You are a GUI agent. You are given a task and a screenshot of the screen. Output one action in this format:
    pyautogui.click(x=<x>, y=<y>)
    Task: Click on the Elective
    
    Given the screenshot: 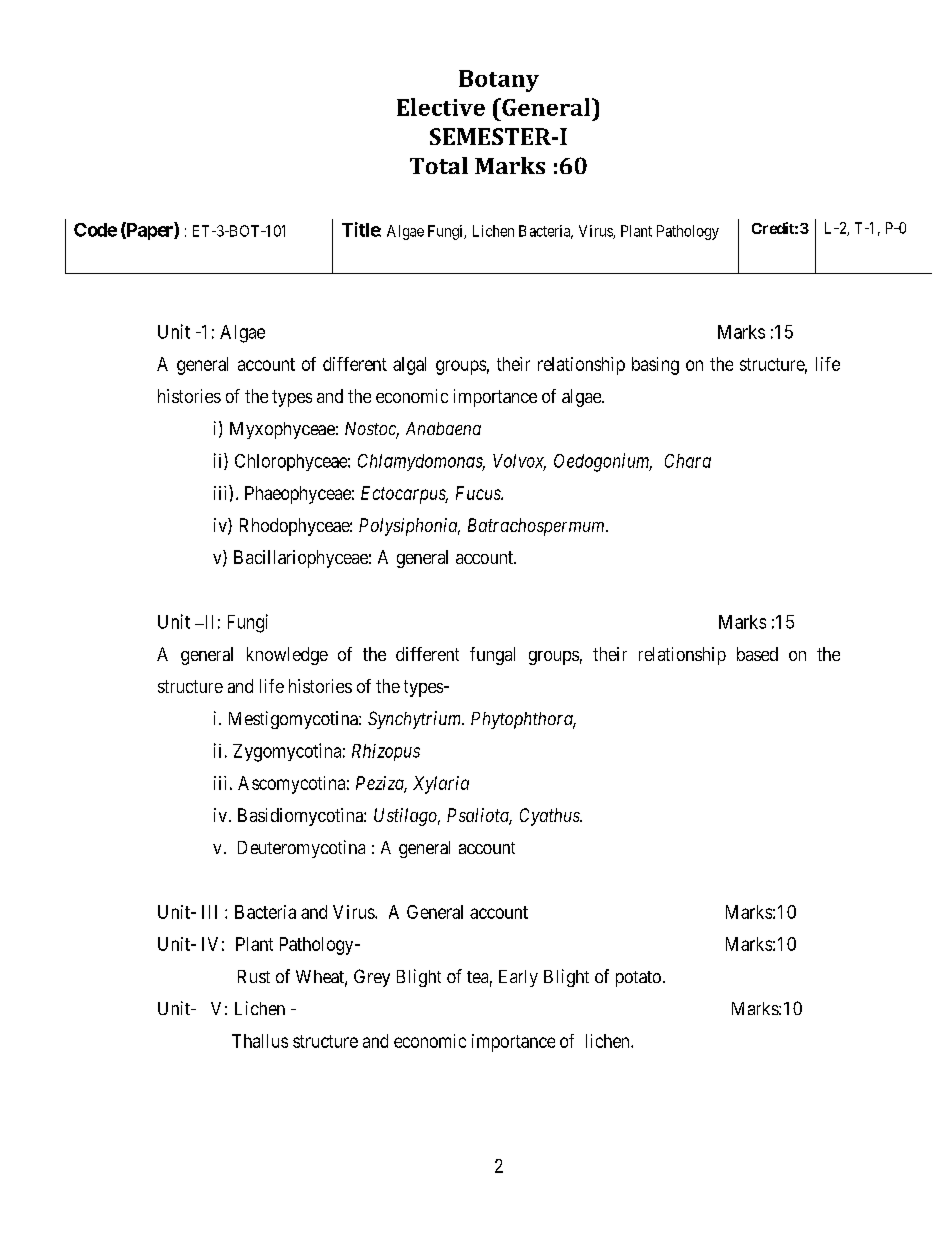 What is the action you would take?
    pyautogui.click(x=441, y=107)
